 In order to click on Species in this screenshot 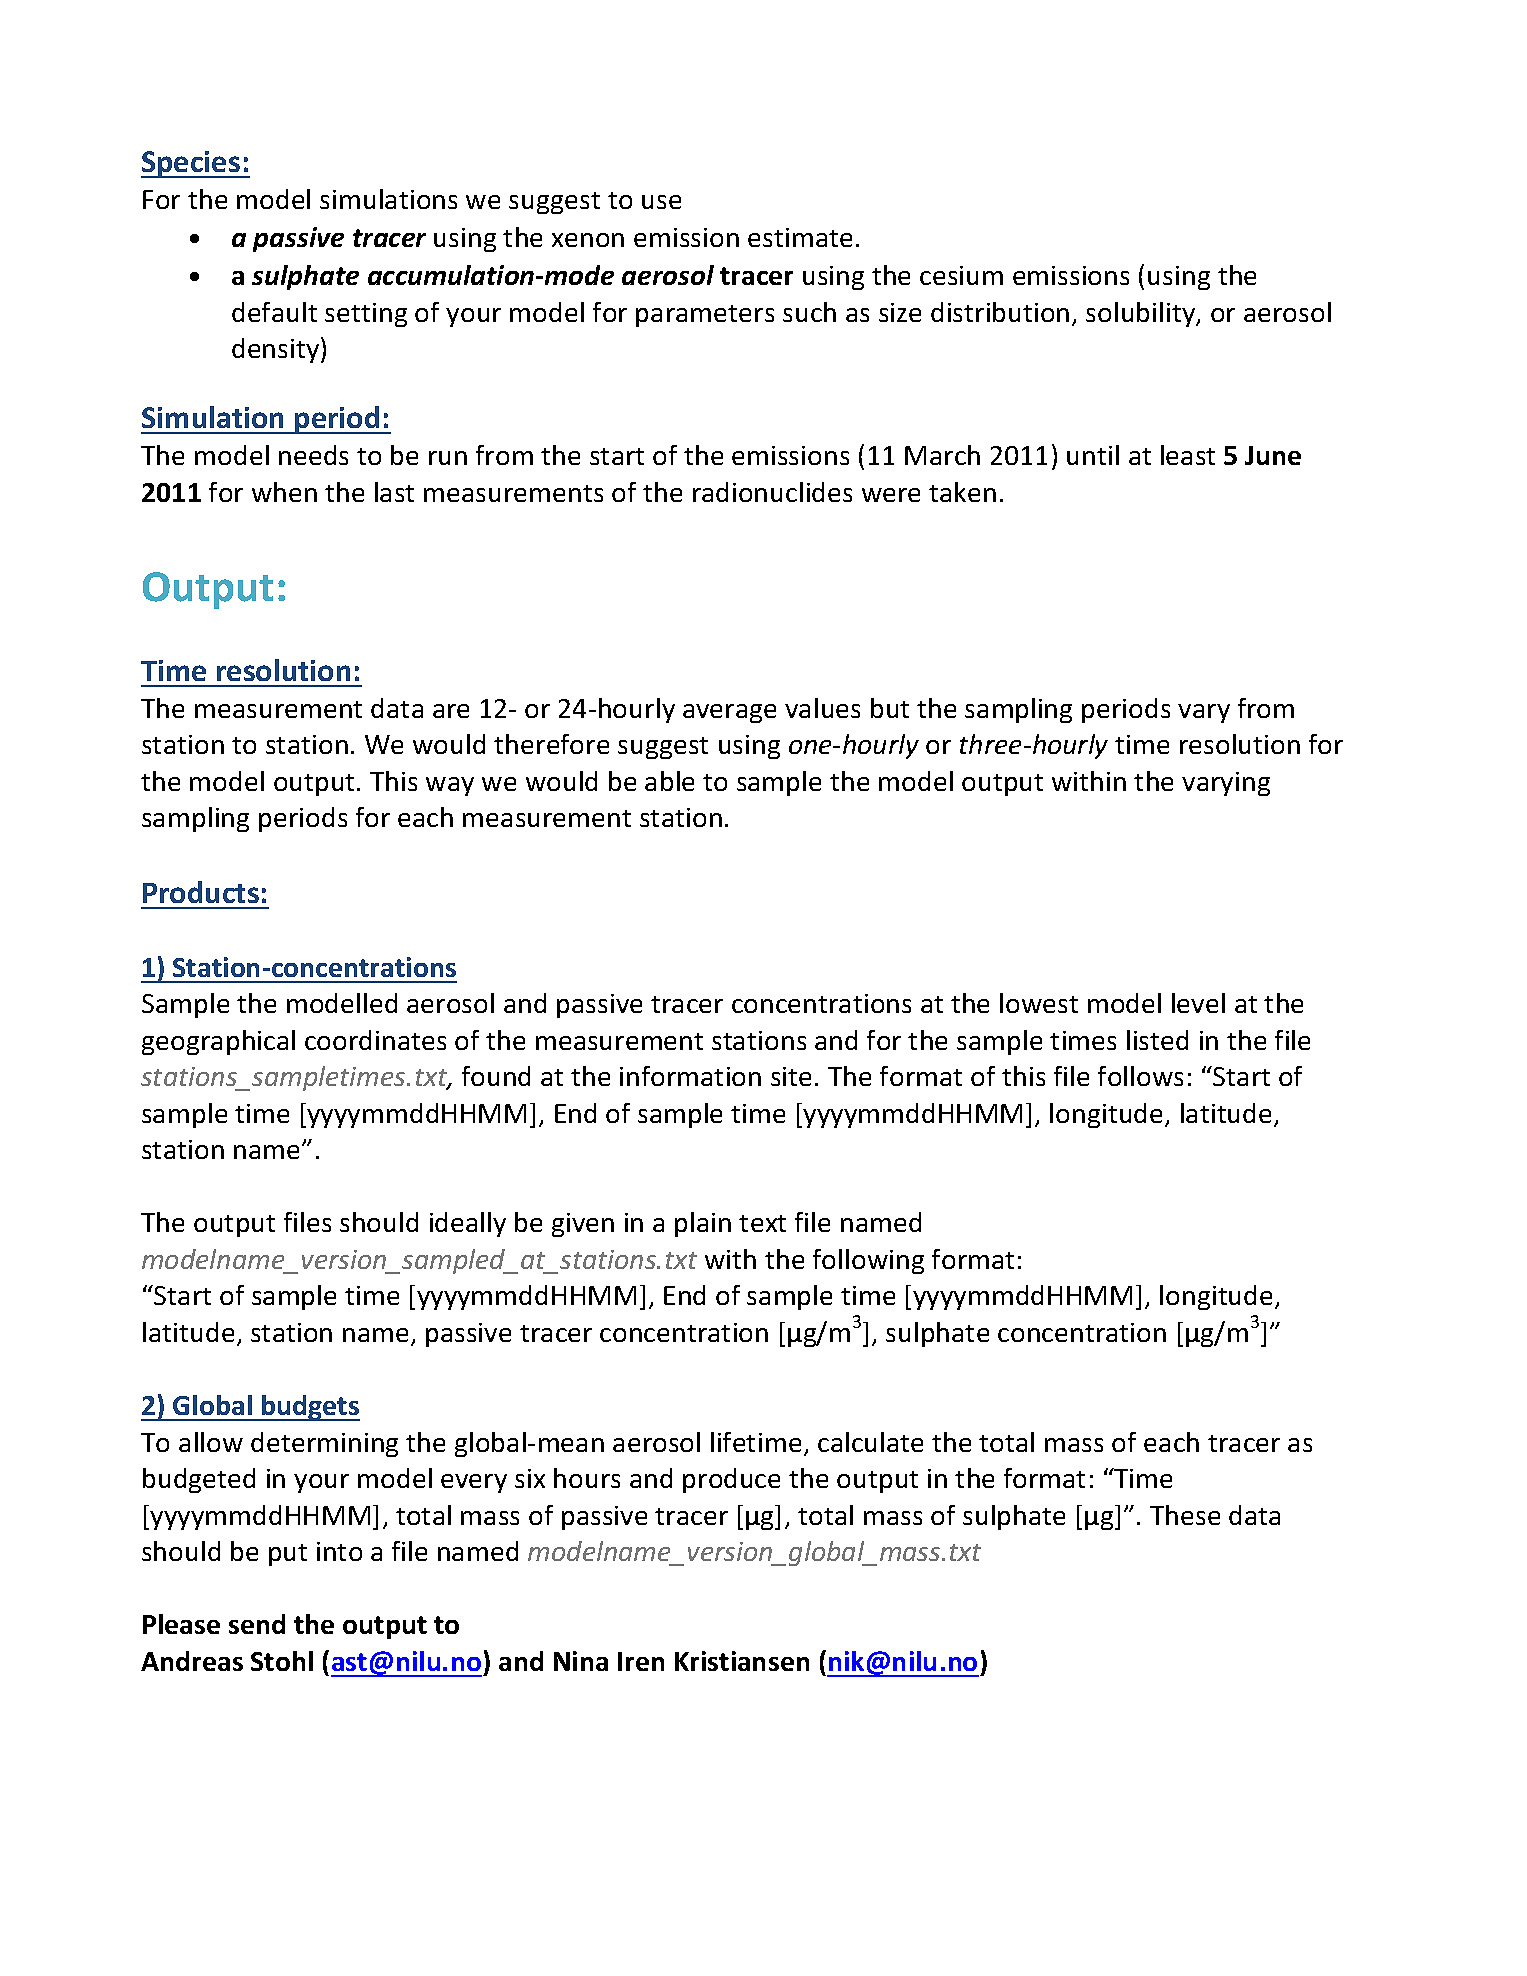, I will do `click(191, 164)`.
